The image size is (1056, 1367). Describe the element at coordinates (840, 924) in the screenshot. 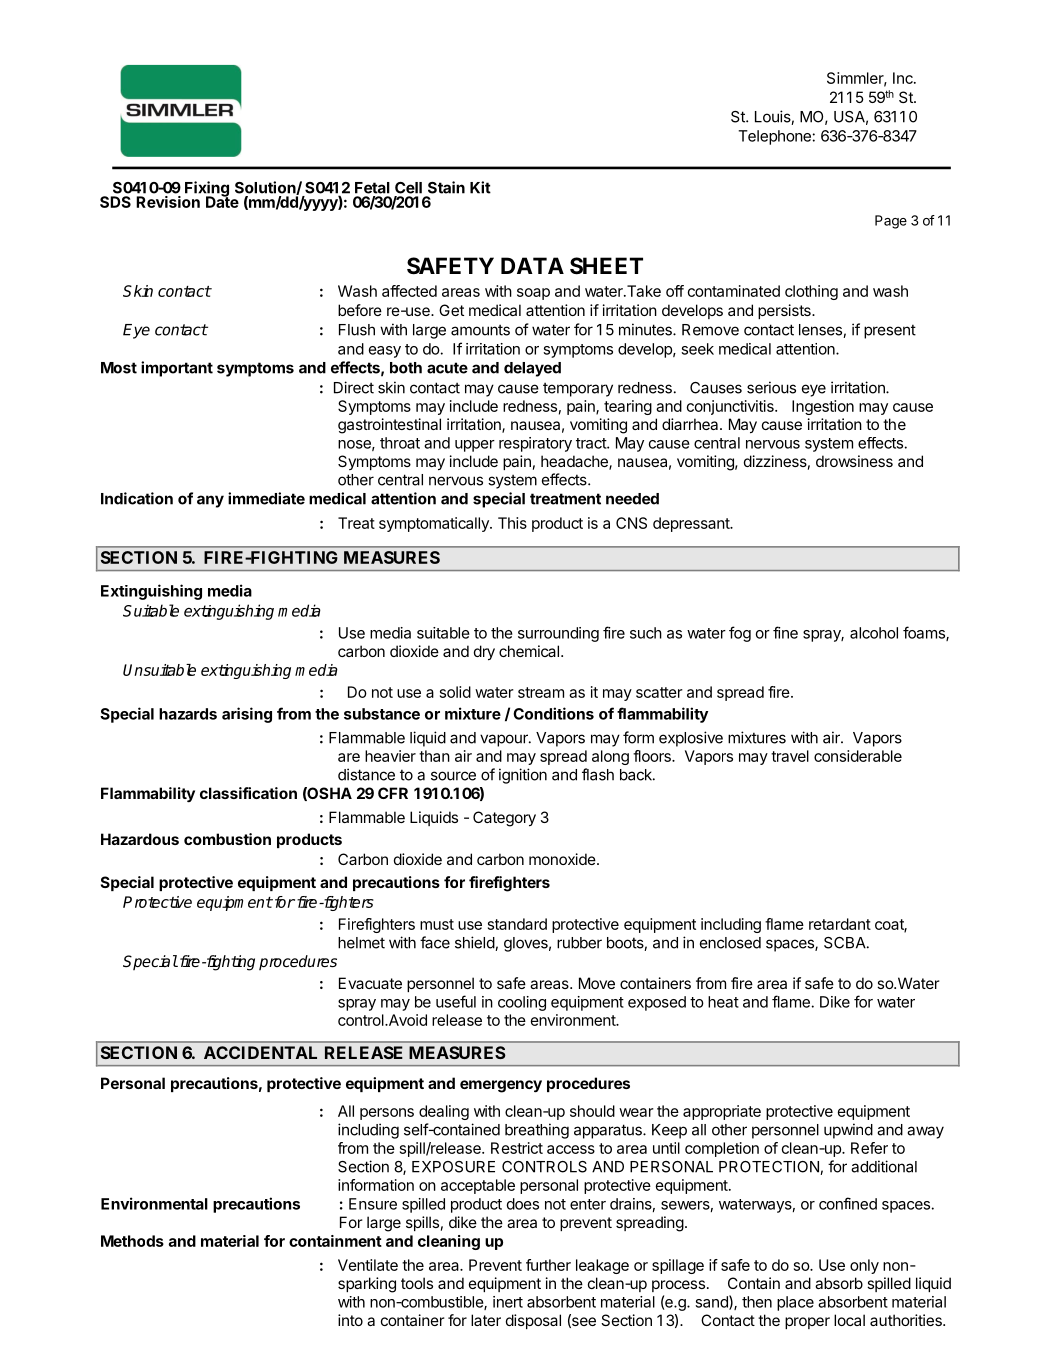

I see `retardant` at that location.
